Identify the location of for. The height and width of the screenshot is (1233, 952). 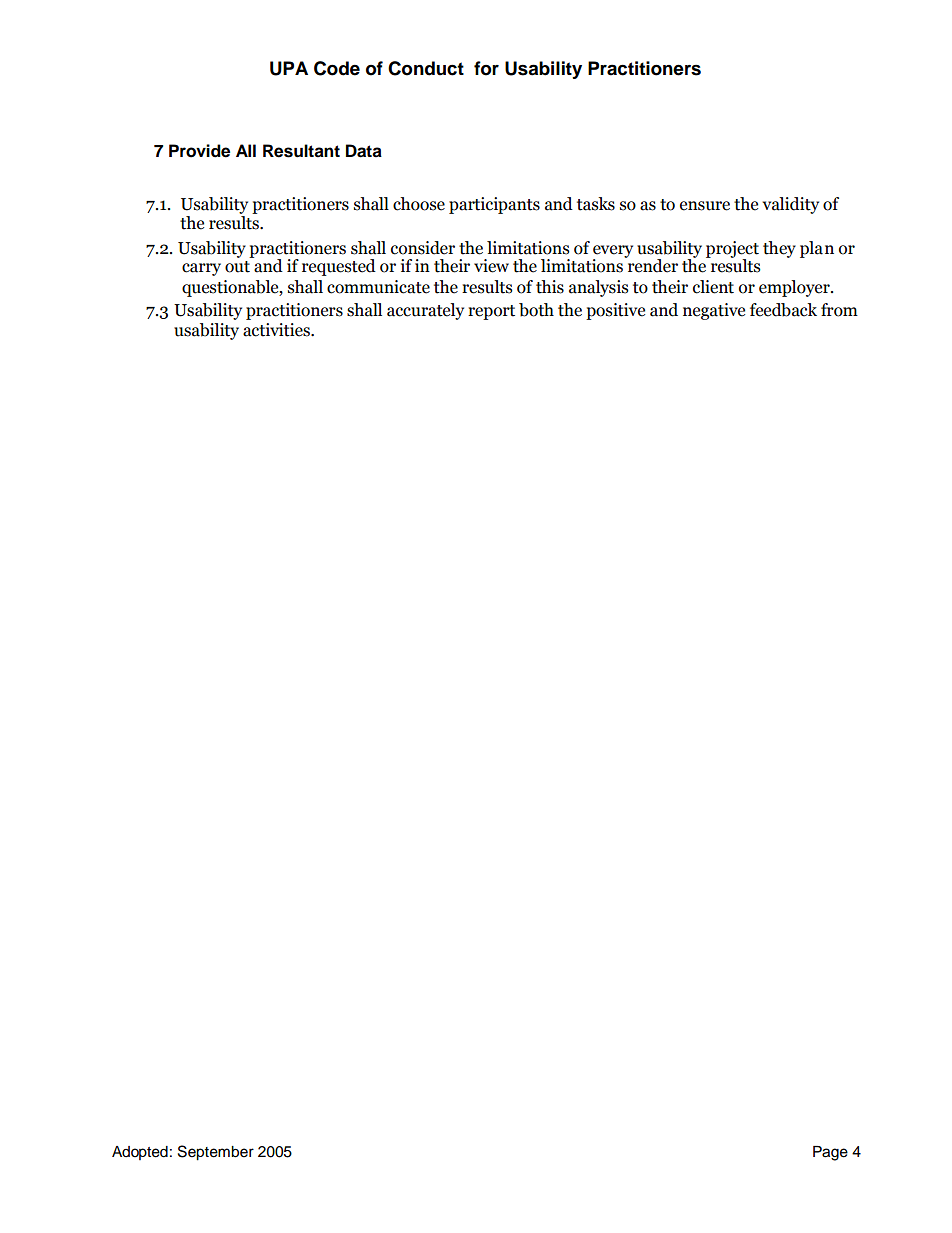
(486, 68).
